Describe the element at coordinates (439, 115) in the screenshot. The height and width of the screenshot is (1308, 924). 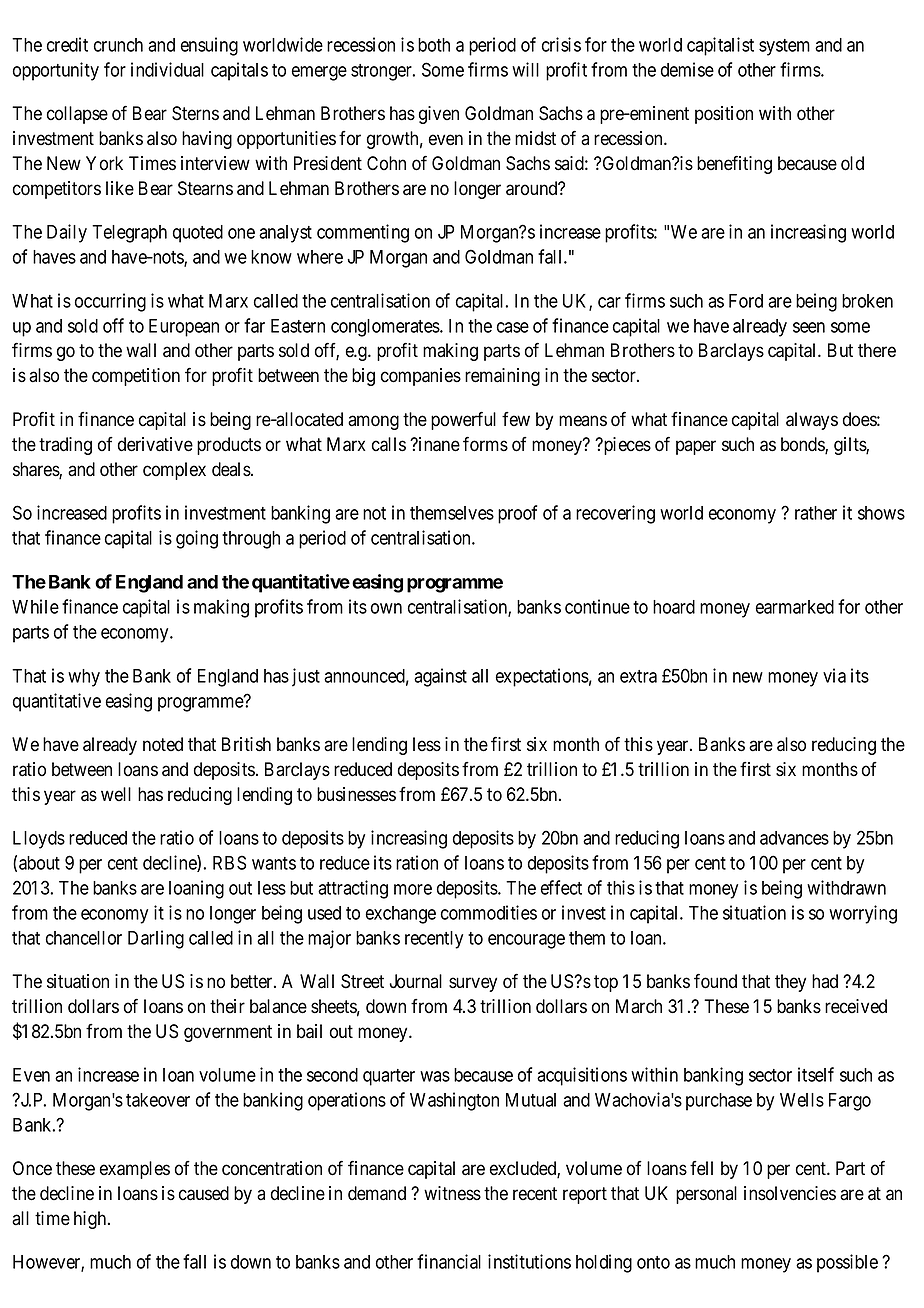
I see `given` at that location.
